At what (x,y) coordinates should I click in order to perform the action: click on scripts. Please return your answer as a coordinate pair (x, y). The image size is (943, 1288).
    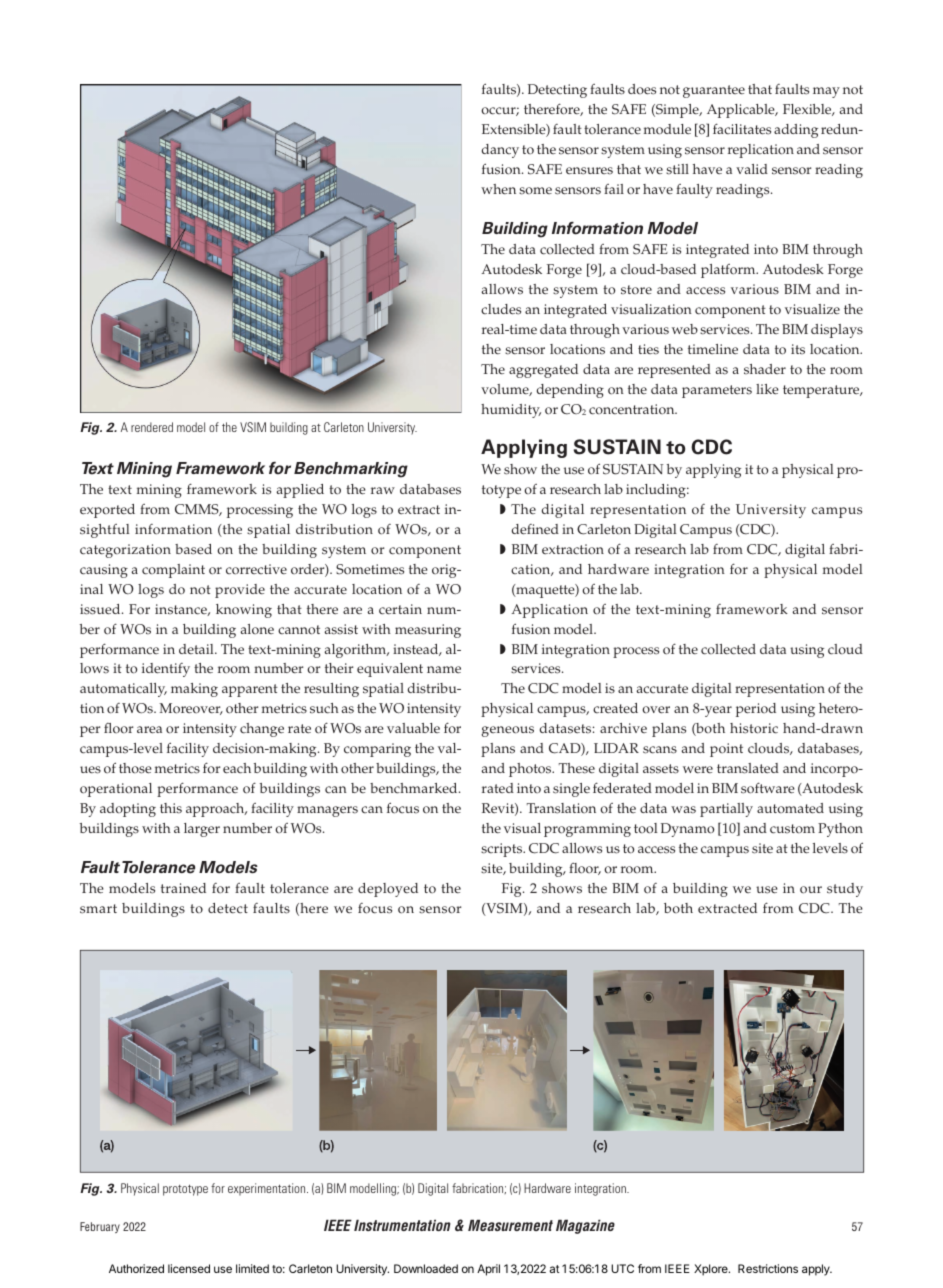
    Looking at the image, I should click on (503, 850).
